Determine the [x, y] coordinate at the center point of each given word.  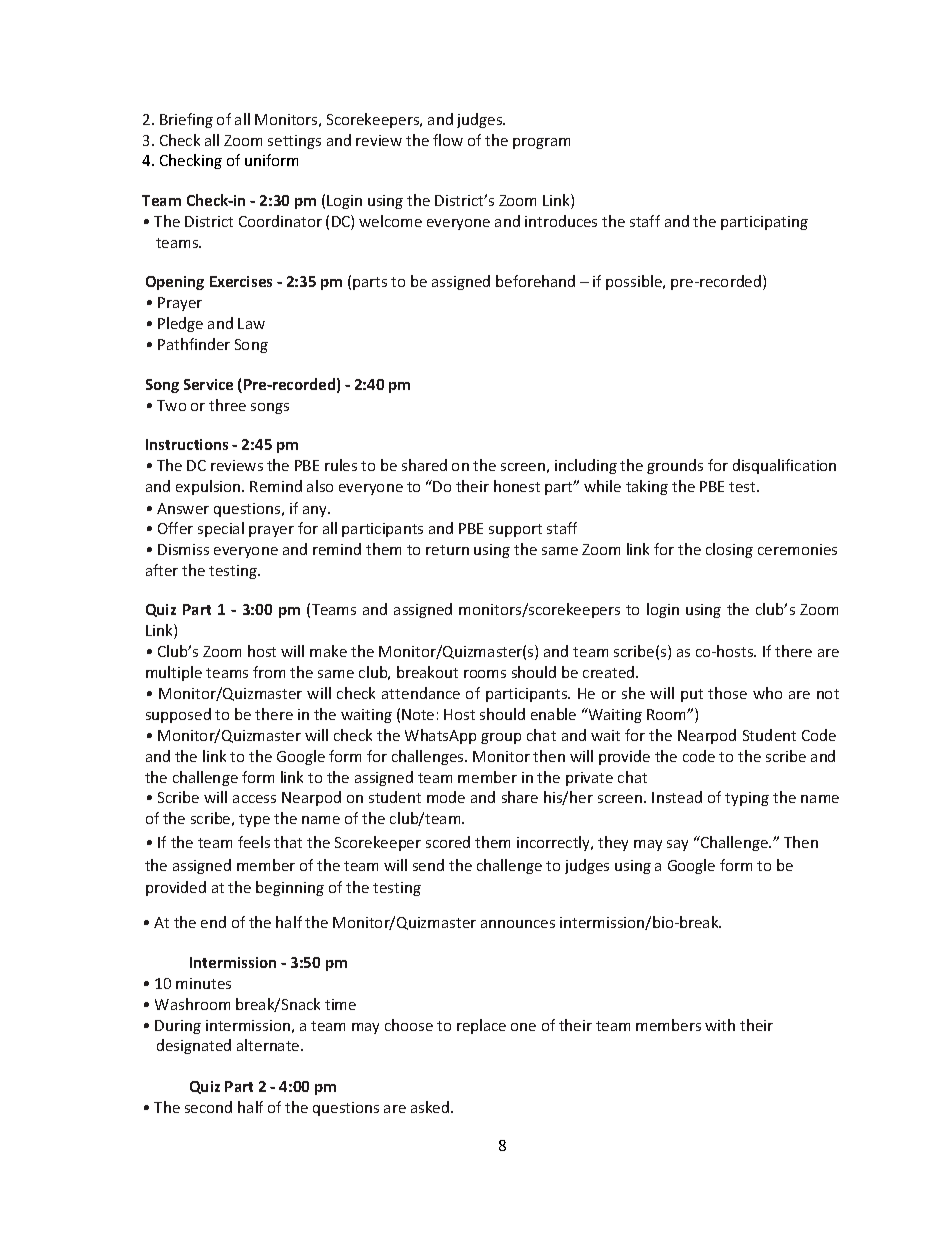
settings [294, 142]
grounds [675, 466]
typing [747, 799]
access [254, 799]
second [208, 1107]
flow [448, 140]
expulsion [209, 487]
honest [517, 486]
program [541, 143]
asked [431, 1107]
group [501, 738]
